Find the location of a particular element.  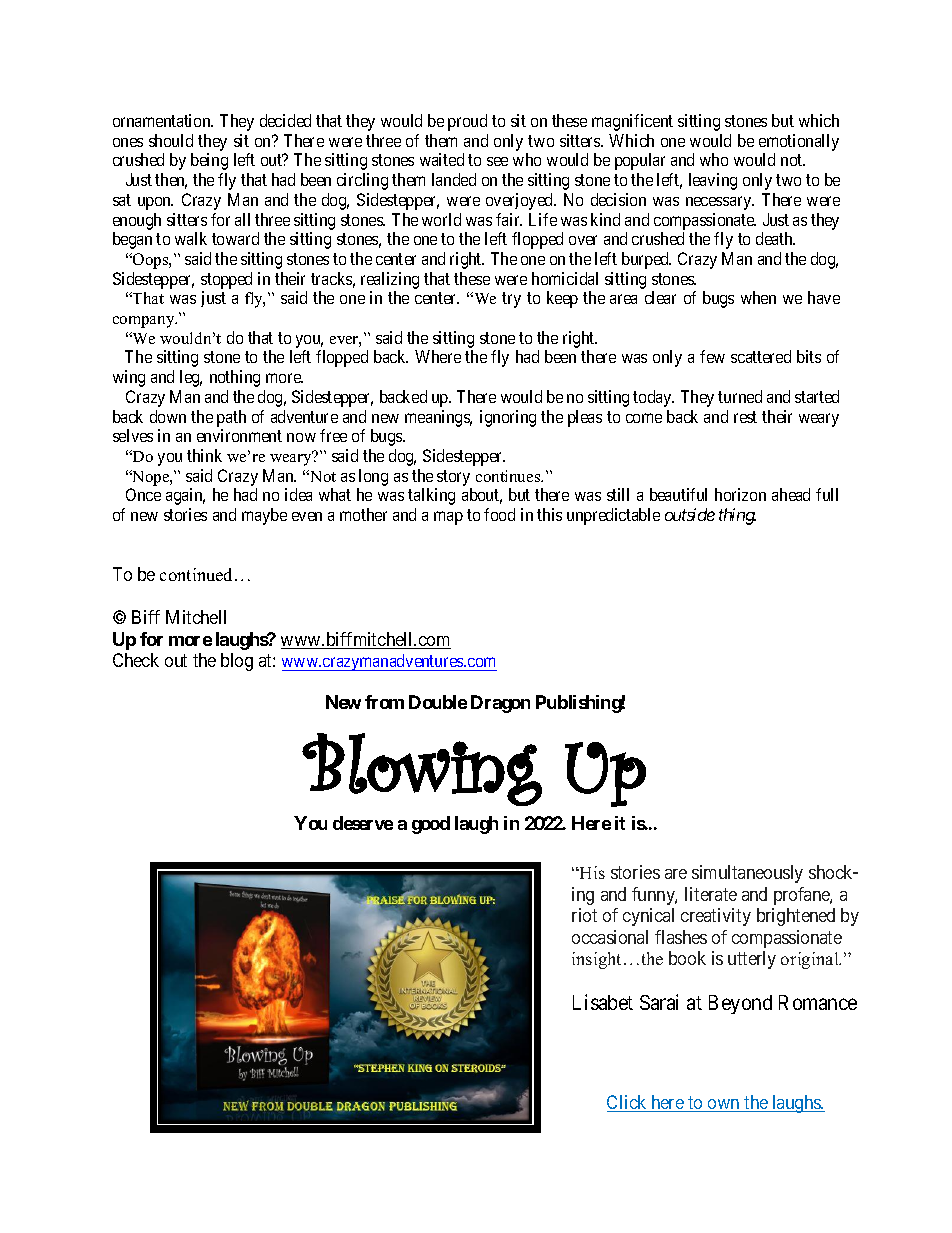

Click is located at coordinates (628, 1103).
